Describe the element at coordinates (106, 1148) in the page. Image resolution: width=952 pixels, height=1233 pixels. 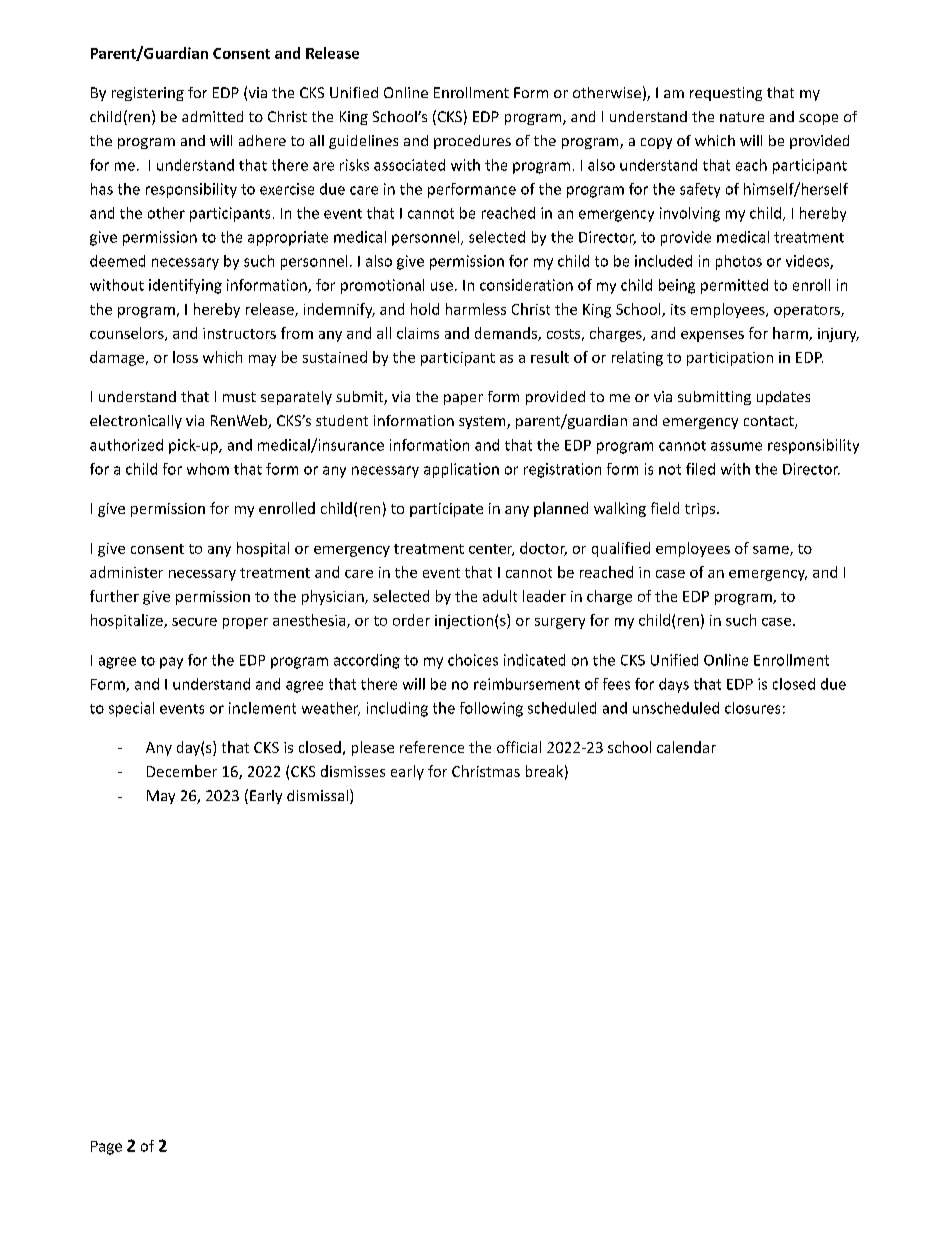
I see `Page` at that location.
